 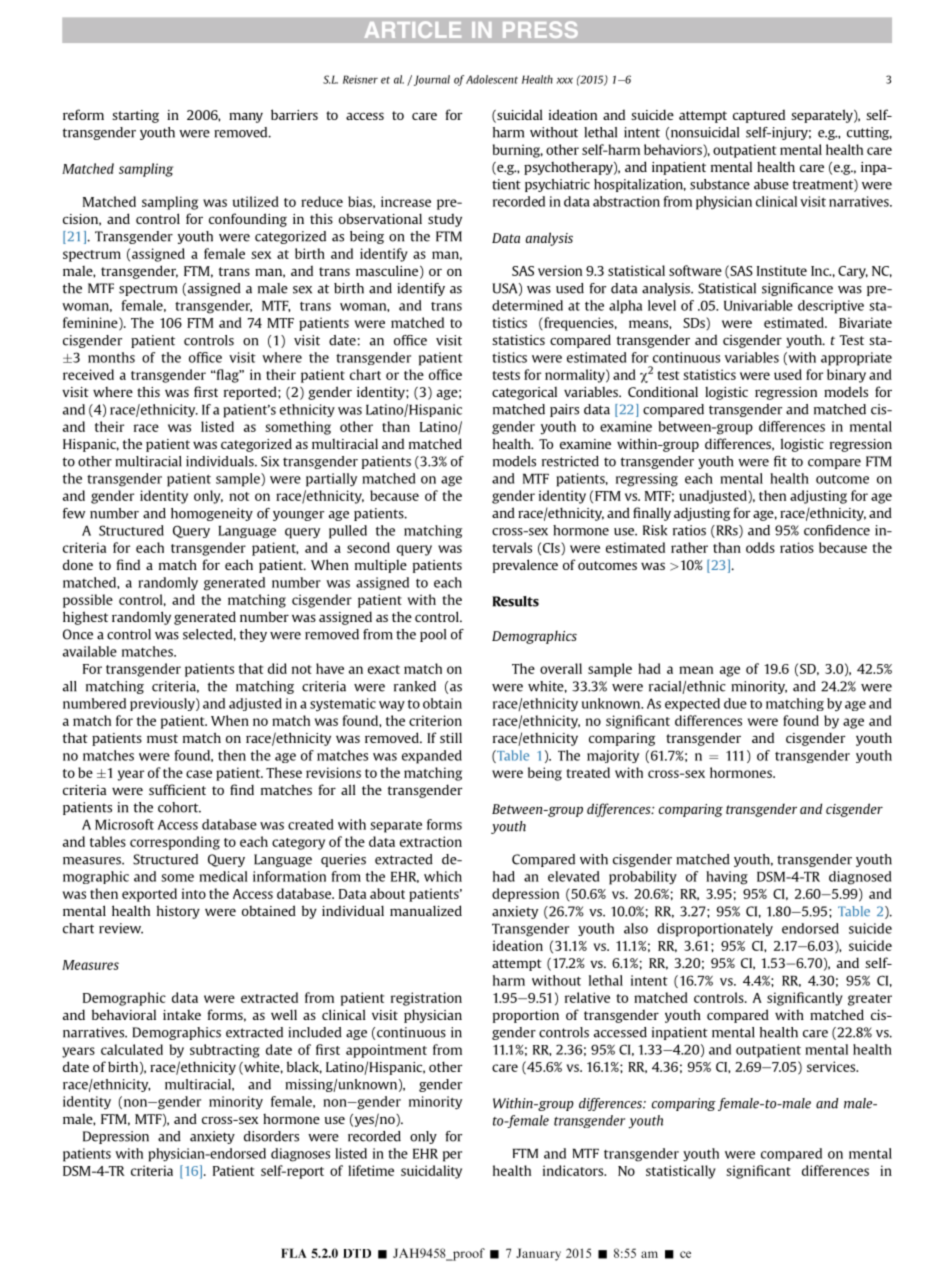 What do you see at coordinates (135, 116) in the screenshot?
I see `starting` at bounding box center [135, 116].
